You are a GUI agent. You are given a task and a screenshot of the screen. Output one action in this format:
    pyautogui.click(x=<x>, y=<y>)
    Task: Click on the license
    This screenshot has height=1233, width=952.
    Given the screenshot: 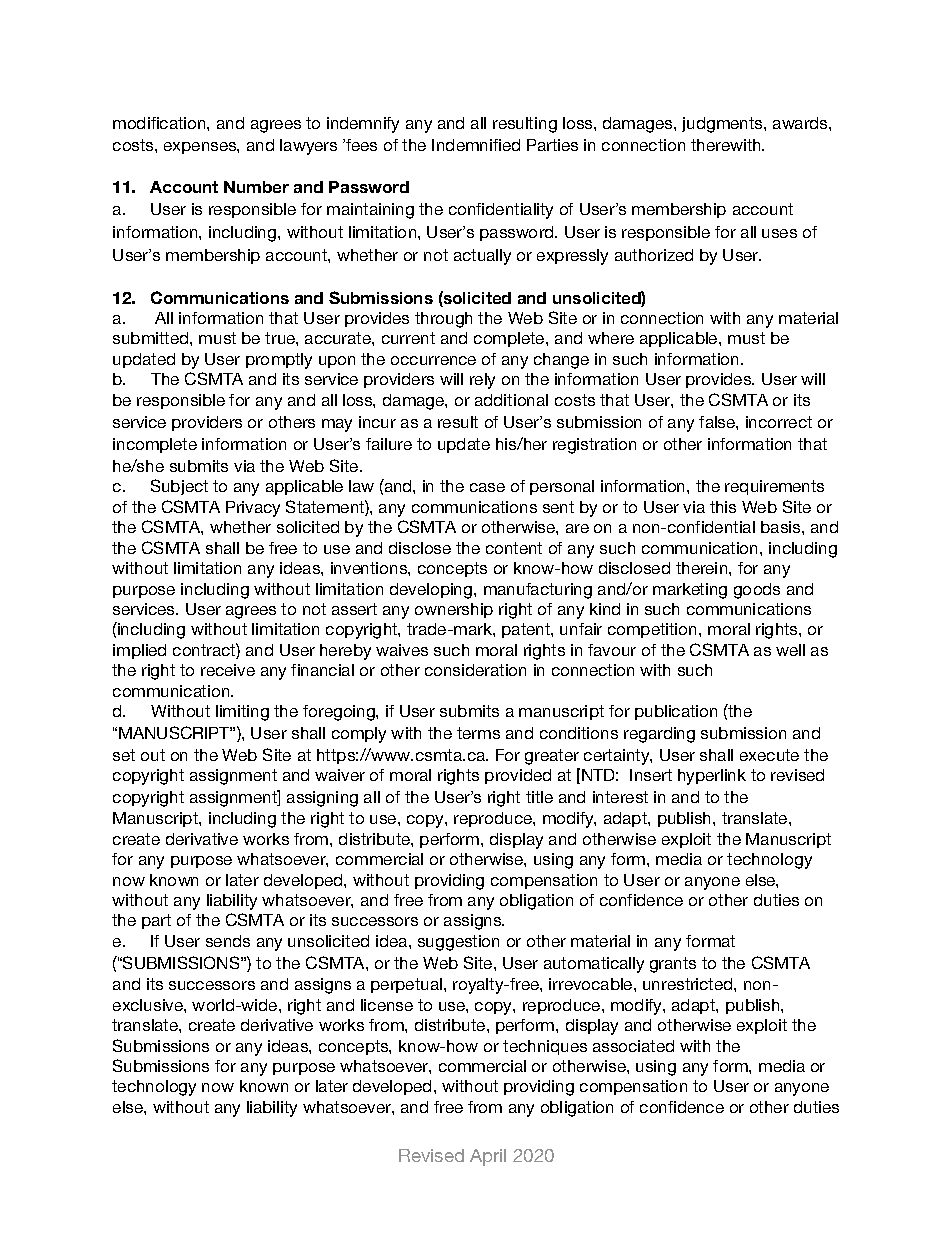 What is the action you would take?
    pyautogui.click(x=387, y=1005)
